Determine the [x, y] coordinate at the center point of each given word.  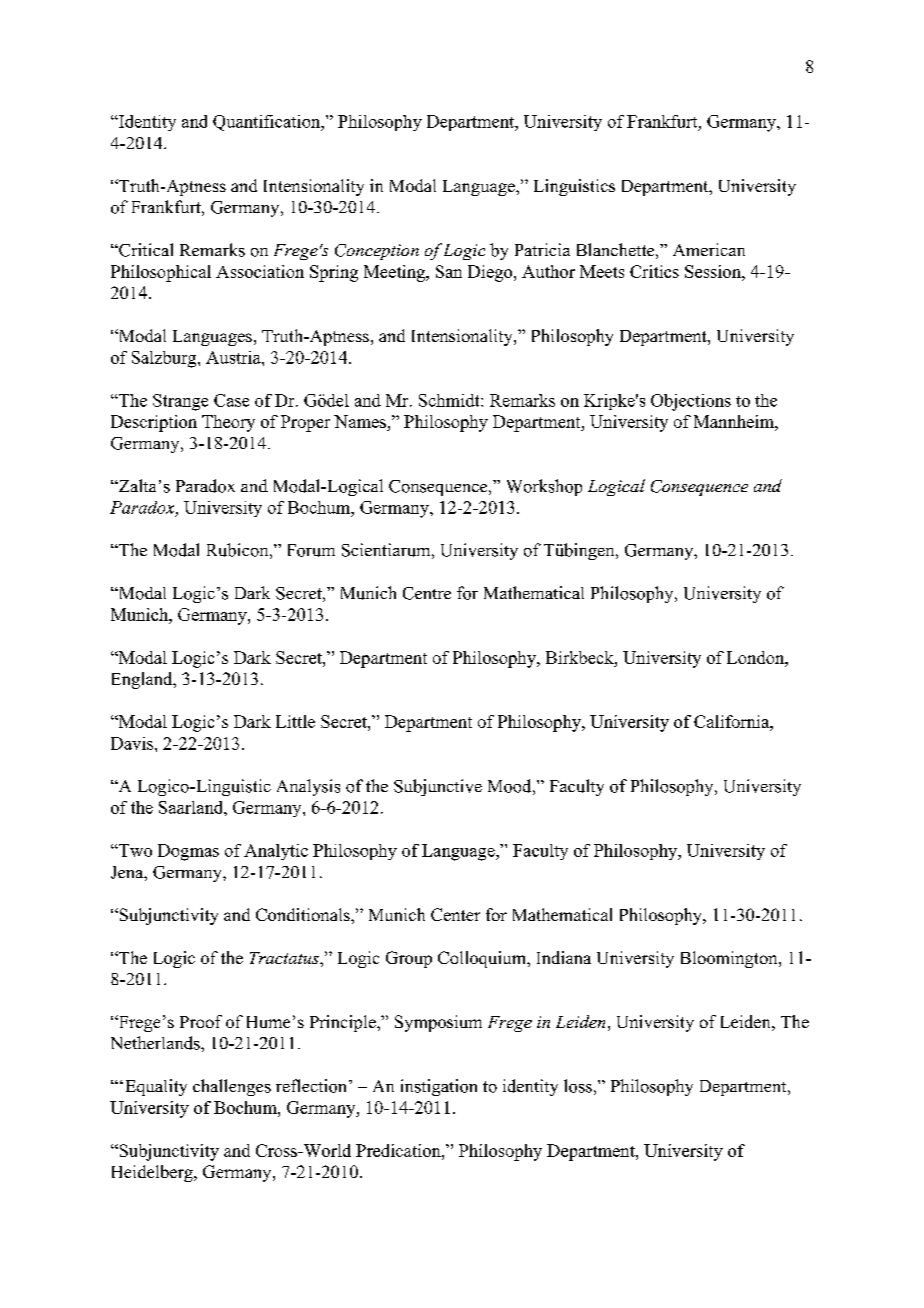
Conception [377, 252]
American [709, 249]
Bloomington [730, 959]
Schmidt [450, 400]
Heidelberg [153, 1173]
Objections [691, 402]
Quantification [268, 123]
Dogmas [188, 852]
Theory [228, 423]
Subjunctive [438, 787]
